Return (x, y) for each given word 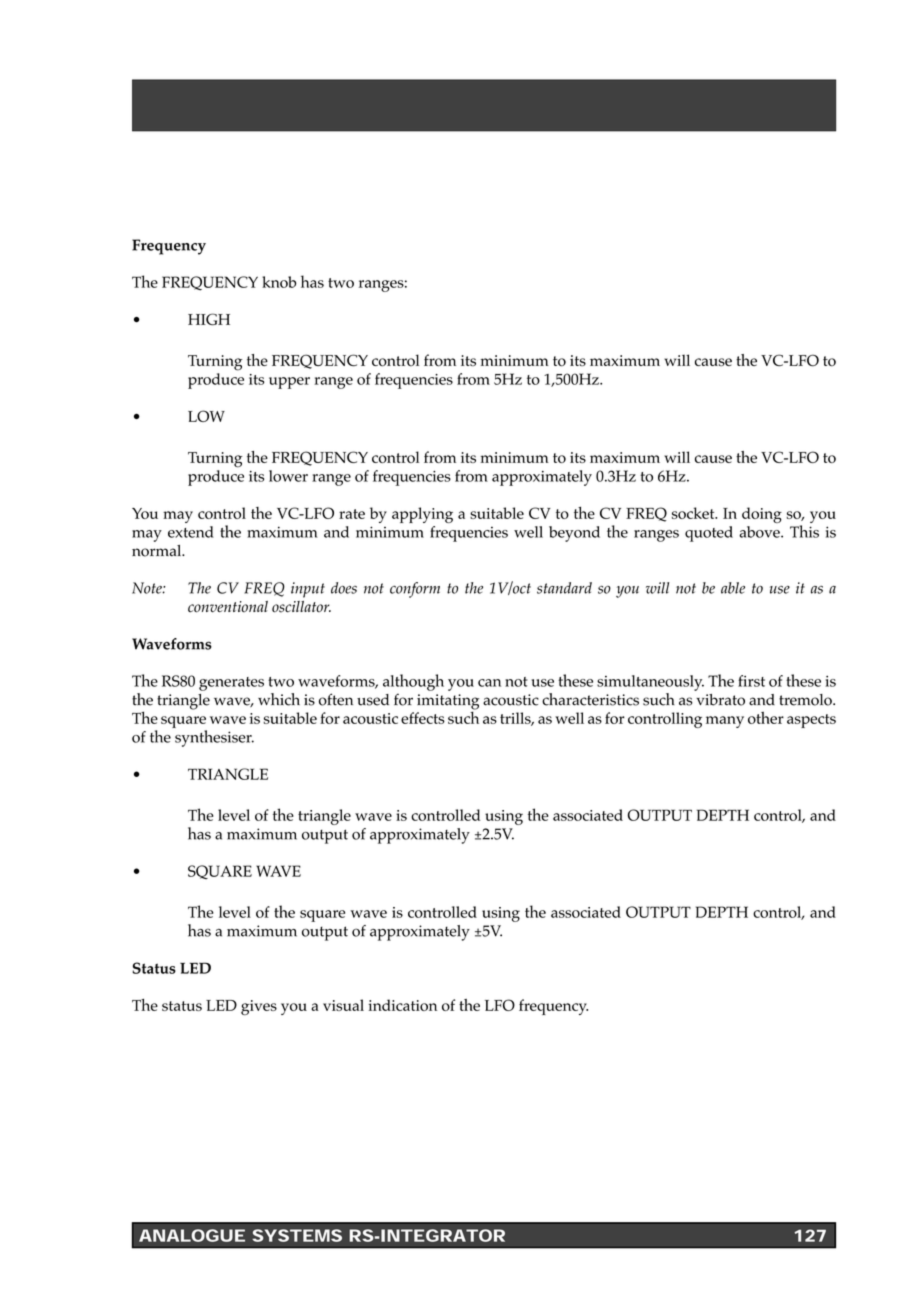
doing (762, 515)
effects (423, 718)
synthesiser (214, 738)
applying (422, 515)
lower (288, 476)
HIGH (209, 319)
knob (279, 282)
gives (259, 1007)
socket (694, 513)
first (751, 681)
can (489, 683)
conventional (228, 607)
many (725, 722)
